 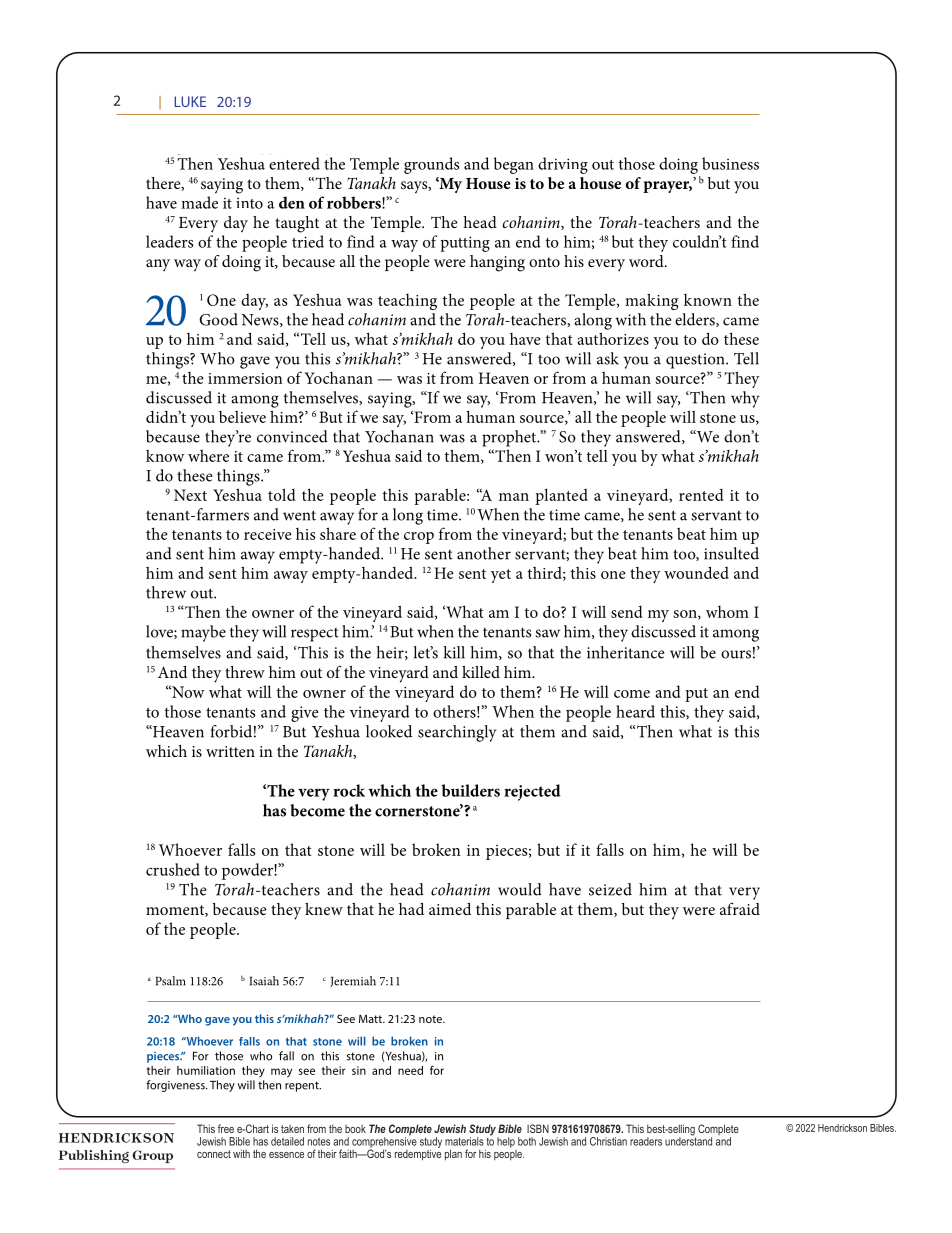 I want to click on essence, so click(x=286, y=1155).
